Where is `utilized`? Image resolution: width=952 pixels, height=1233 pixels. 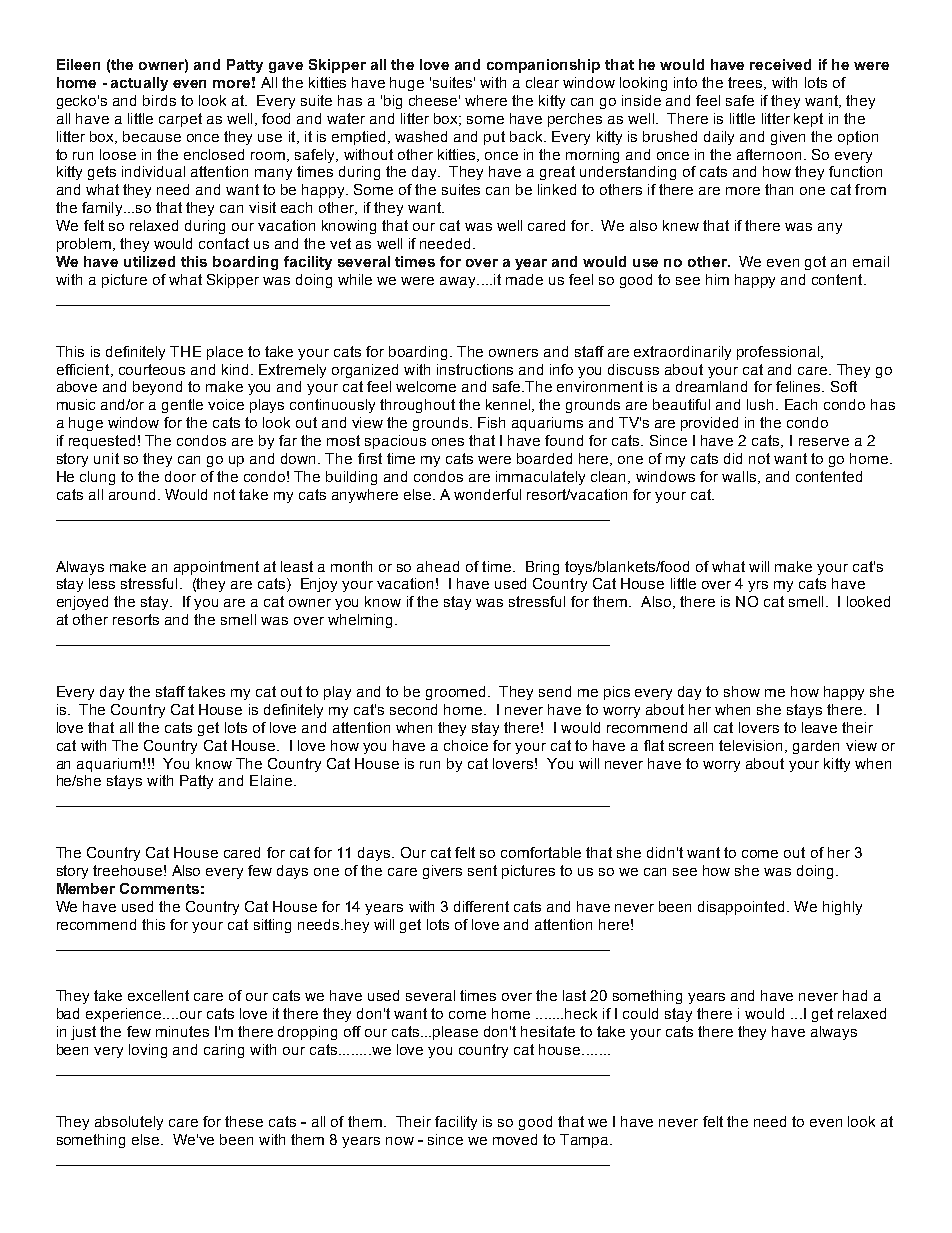 utilized is located at coordinates (149, 261).
